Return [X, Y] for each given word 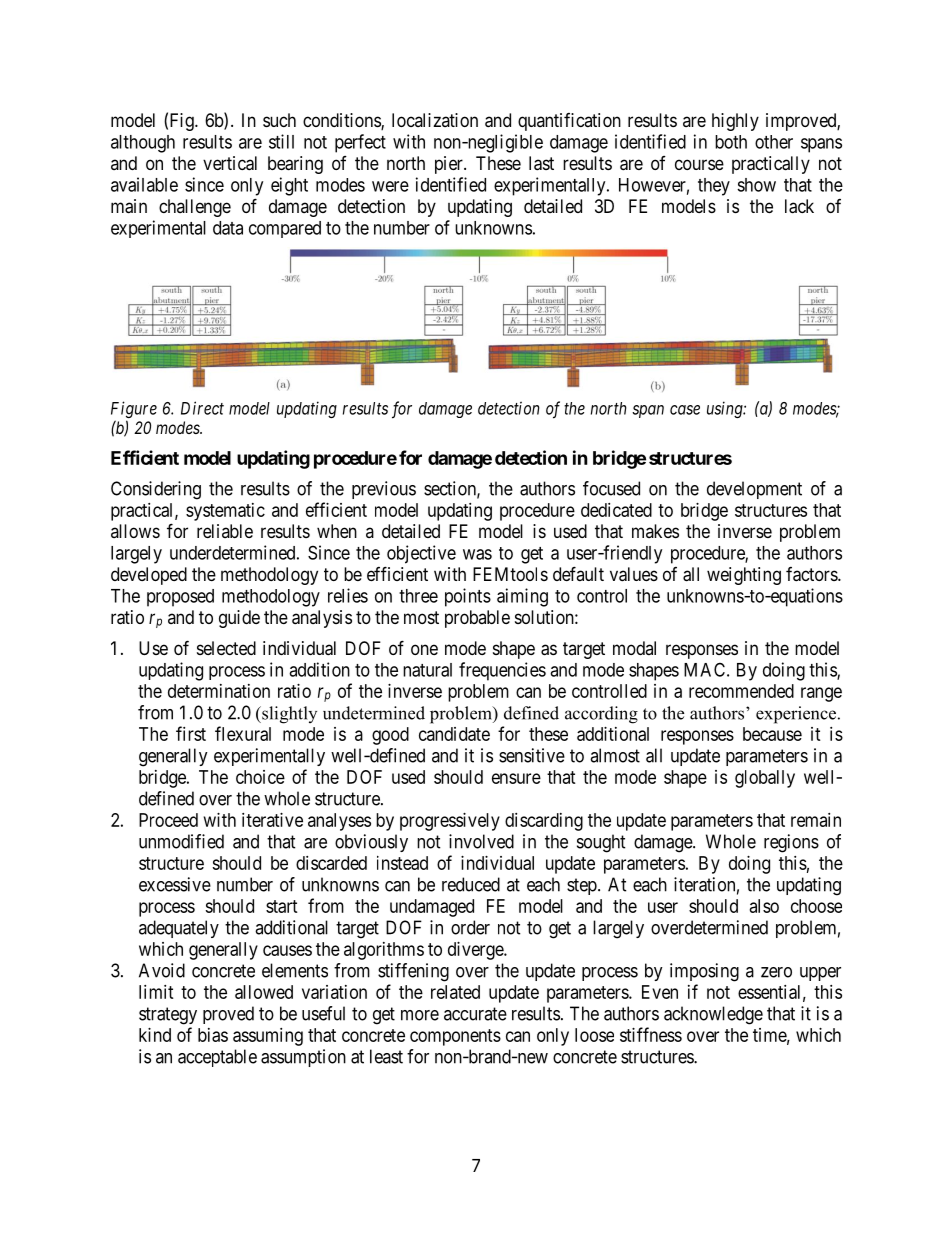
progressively [450, 822]
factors [812, 574]
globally [765, 779]
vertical [230, 163]
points [468, 597]
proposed [180, 598]
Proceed [168, 820]
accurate [475, 1014]
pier [450, 165]
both [731, 142]
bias [213, 1035]
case [685, 410]
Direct [202, 408]
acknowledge [713, 1015]
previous [384, 490]
